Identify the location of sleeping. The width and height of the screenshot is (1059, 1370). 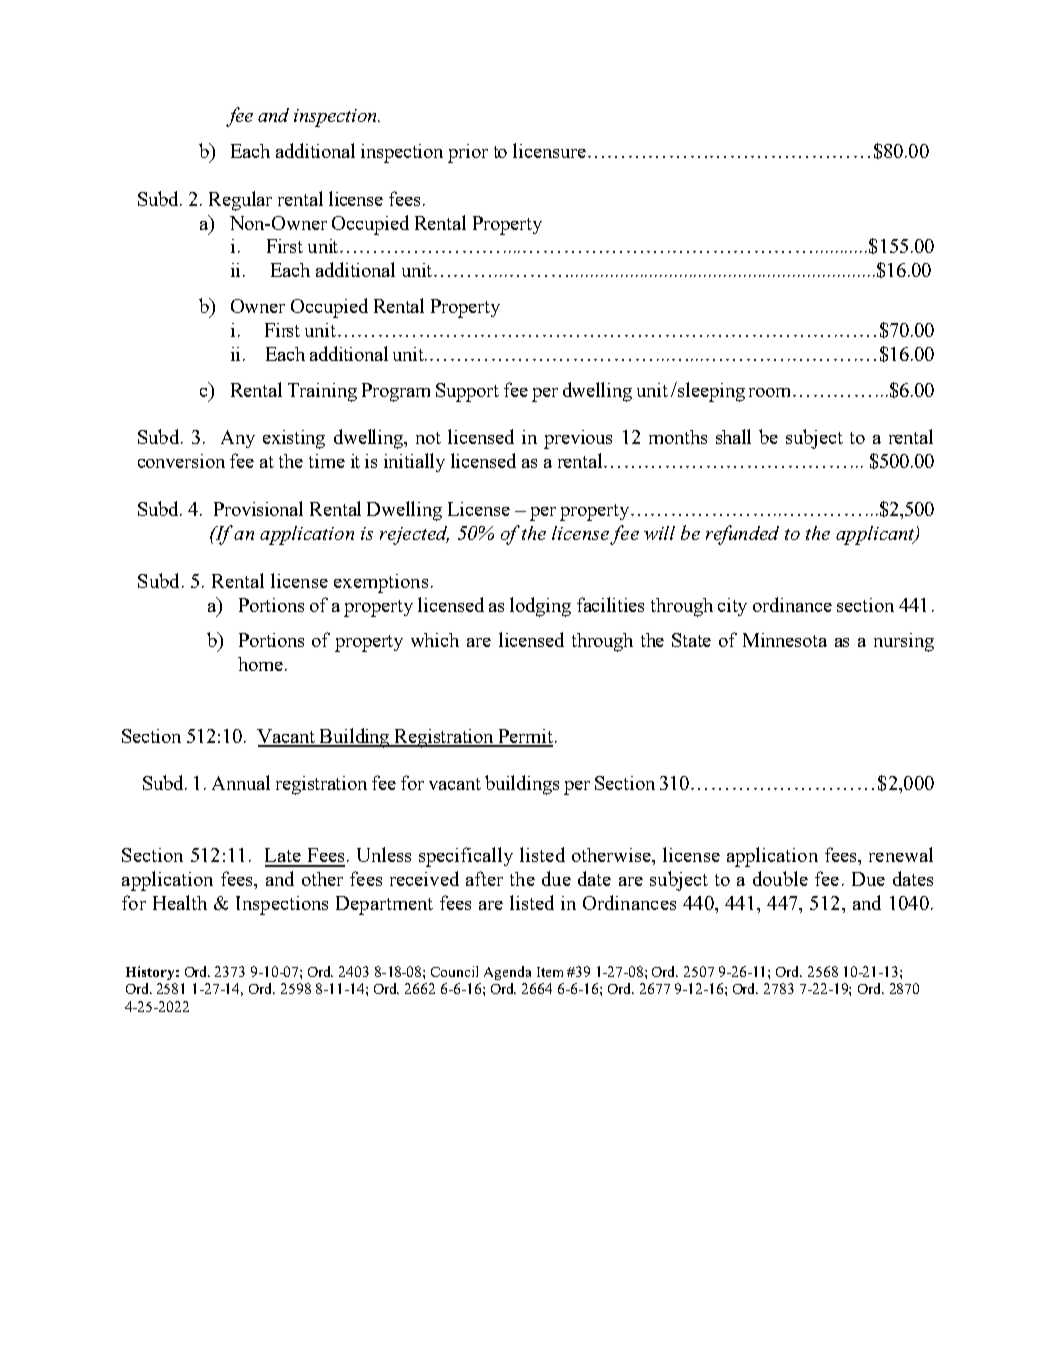
(710, 392).
